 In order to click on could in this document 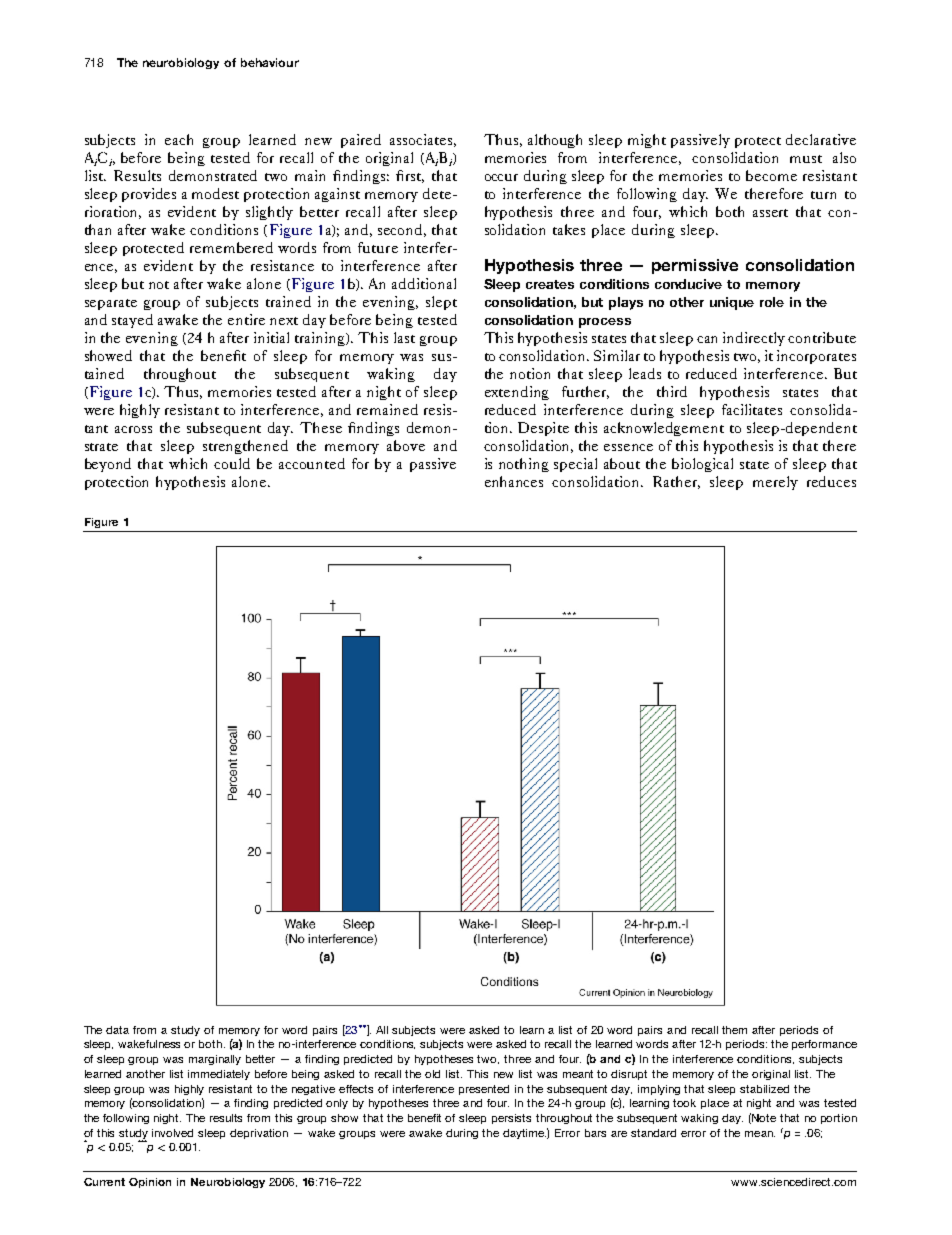, I will do `click(232, 463)`.
